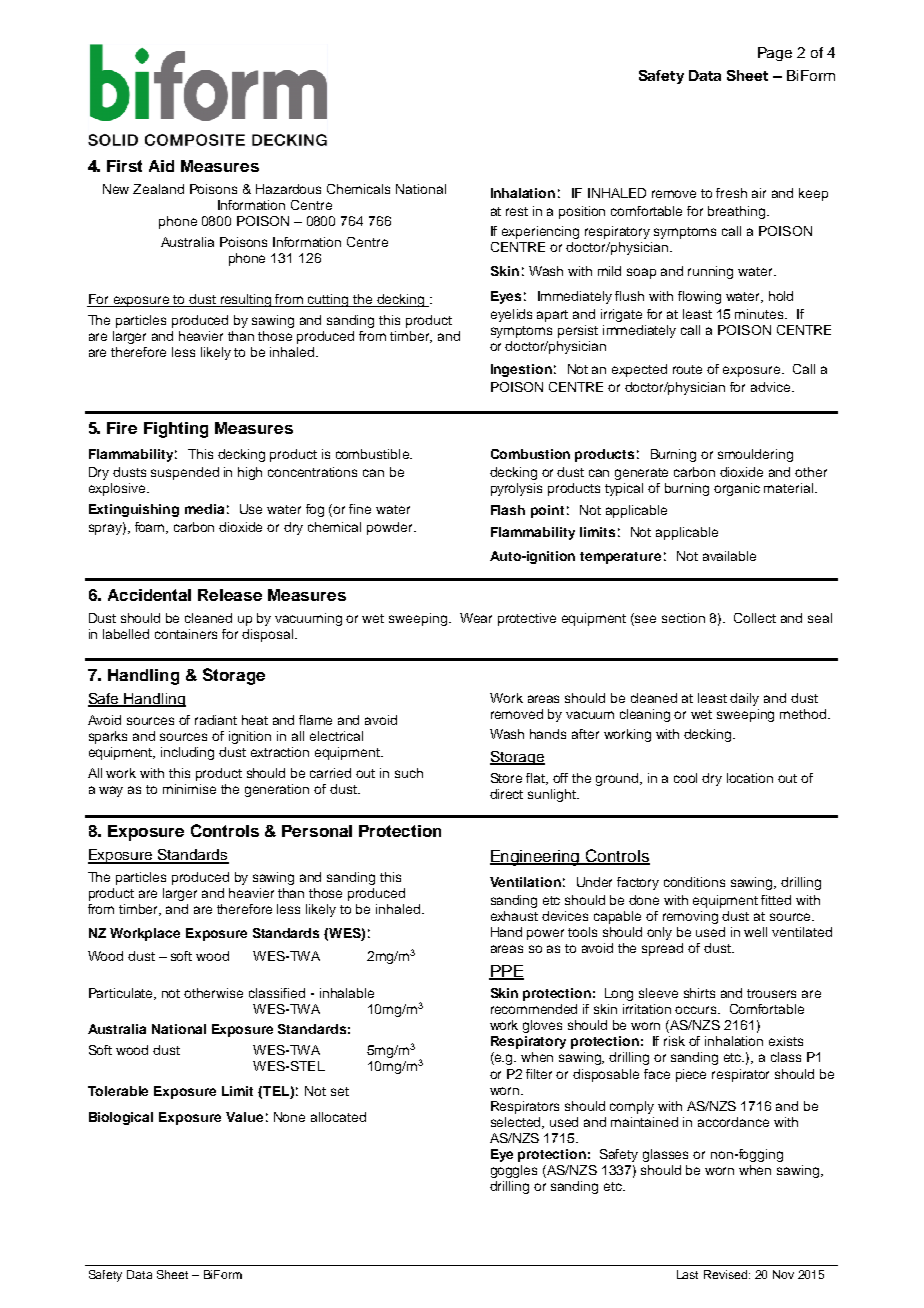  I want to click on suspended, so click(185, 473).
